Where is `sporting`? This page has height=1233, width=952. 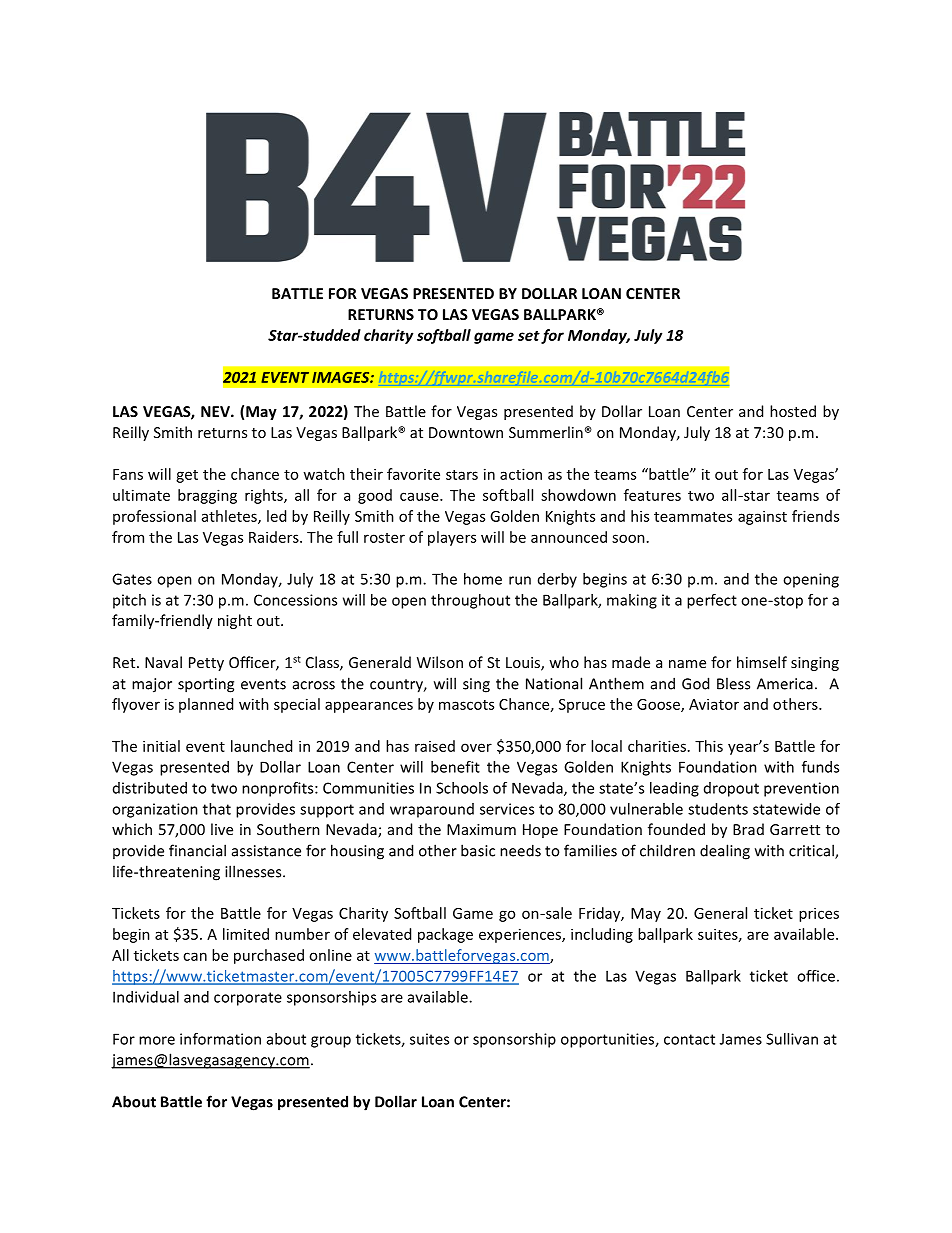 sporting is located at coordinates (206, 685).
